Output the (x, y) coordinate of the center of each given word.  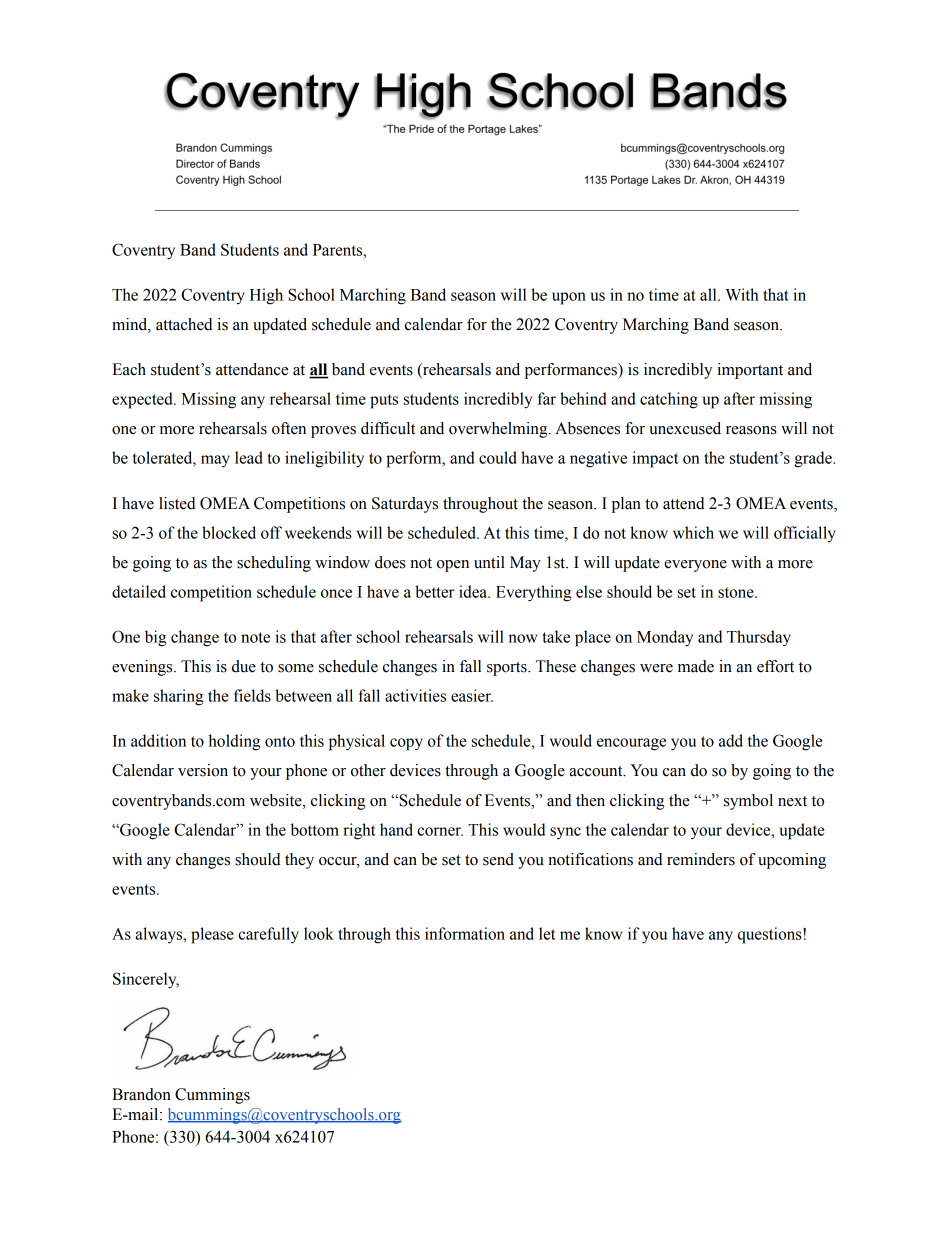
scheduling (274, 564)
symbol (748, 802)
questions (771, 935)
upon (569, 298)
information (465, 933)
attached (184, 324)
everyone (695, 566)
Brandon (141, 1094)
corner (440, 831)
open (453, 566)
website (277, 800)
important (750, 371)
